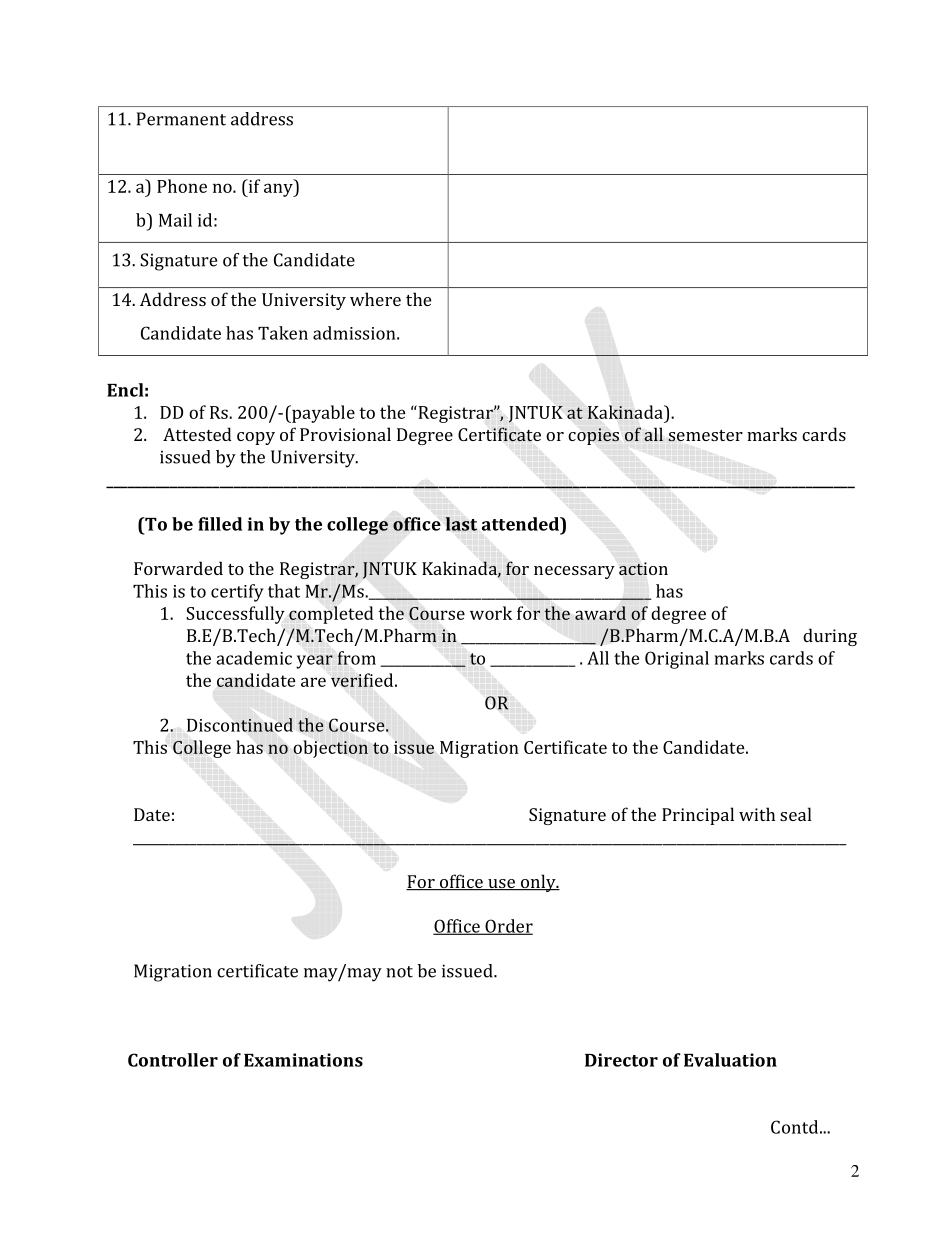 The height and width of the image is (1233, 952). Describe the element at coordinates (375, 299) in the image. I see `where` at that location.
